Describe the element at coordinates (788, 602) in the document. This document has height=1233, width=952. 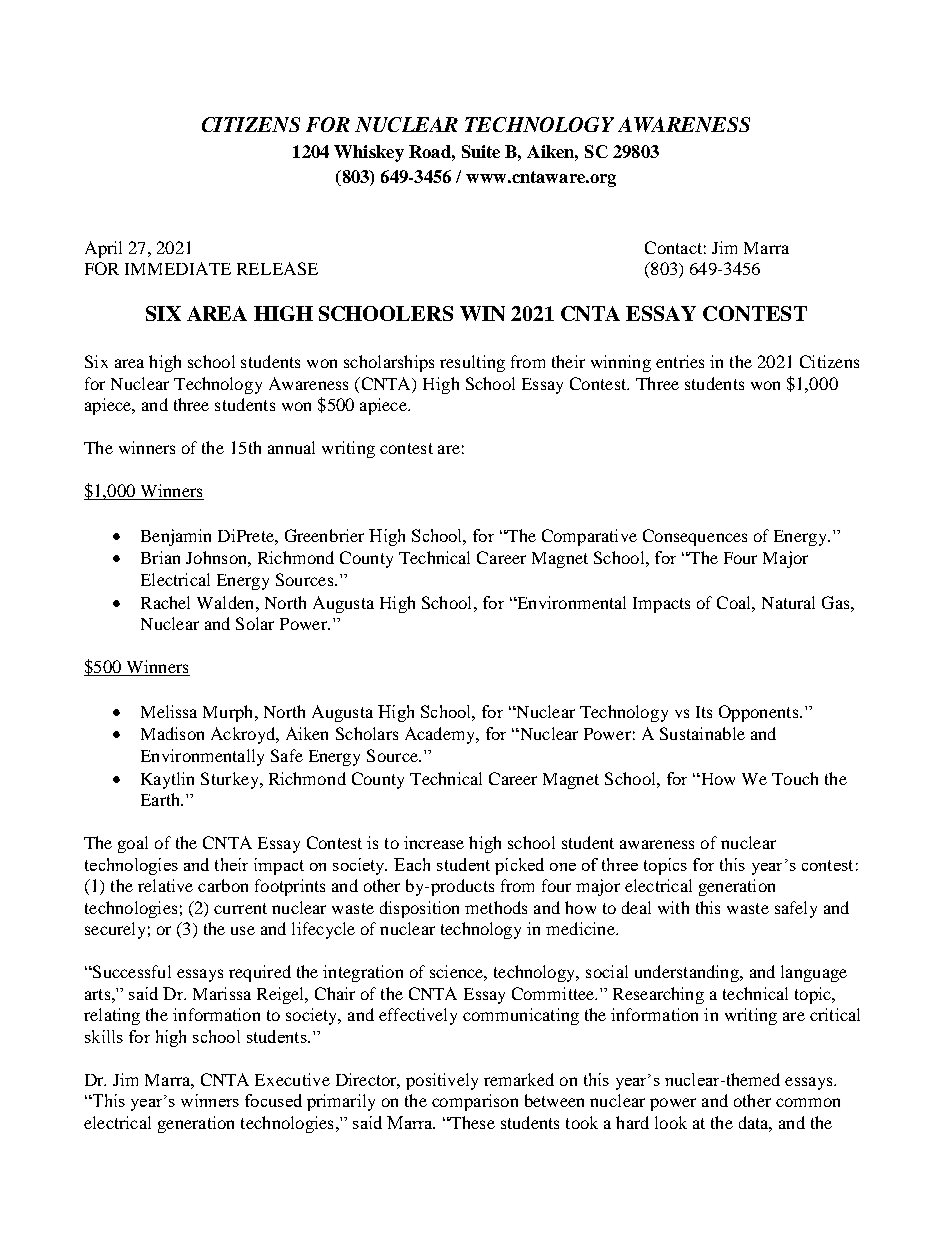
I see `Natural` at that location.
